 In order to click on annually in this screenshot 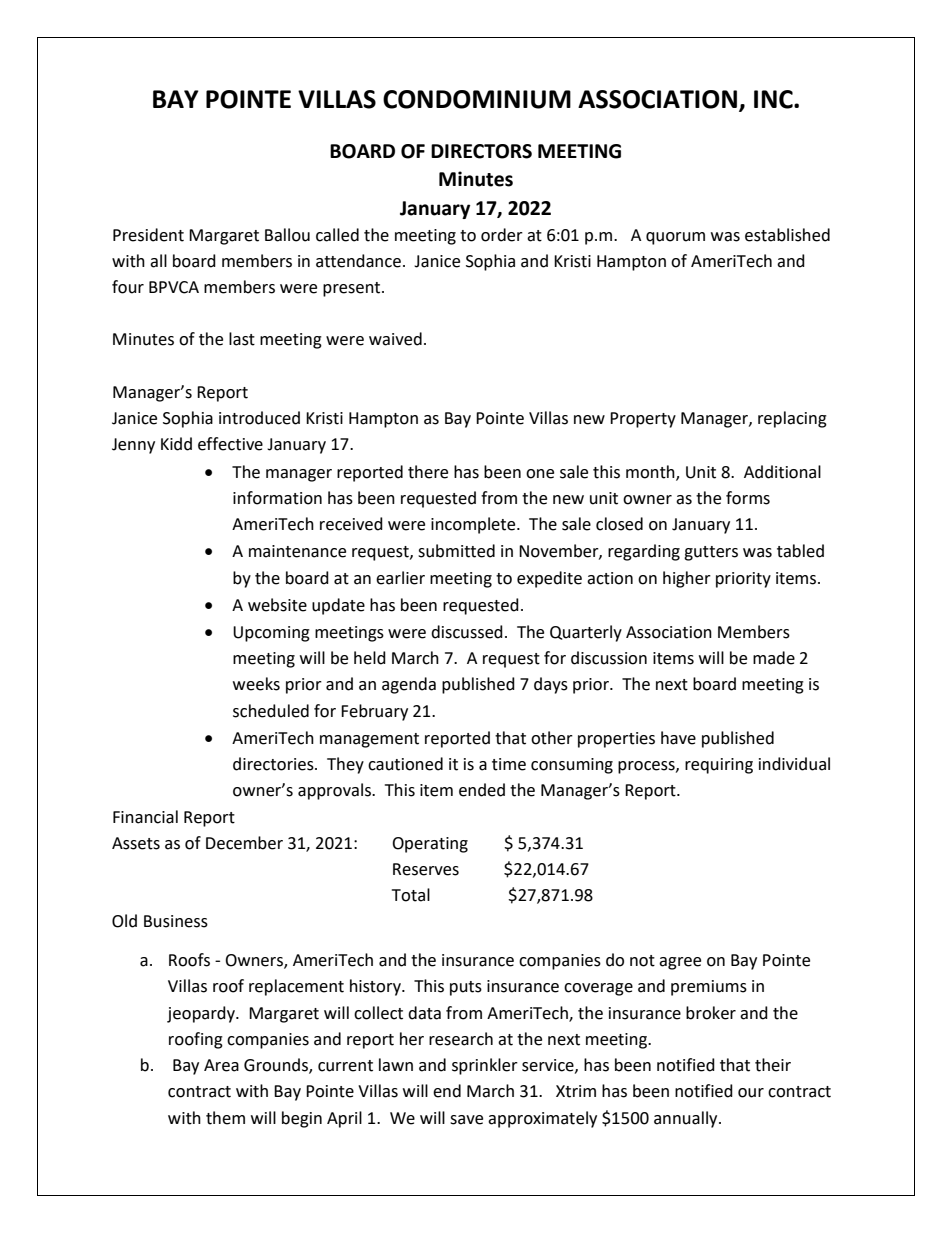, I will do `click(687, 1119)`.
